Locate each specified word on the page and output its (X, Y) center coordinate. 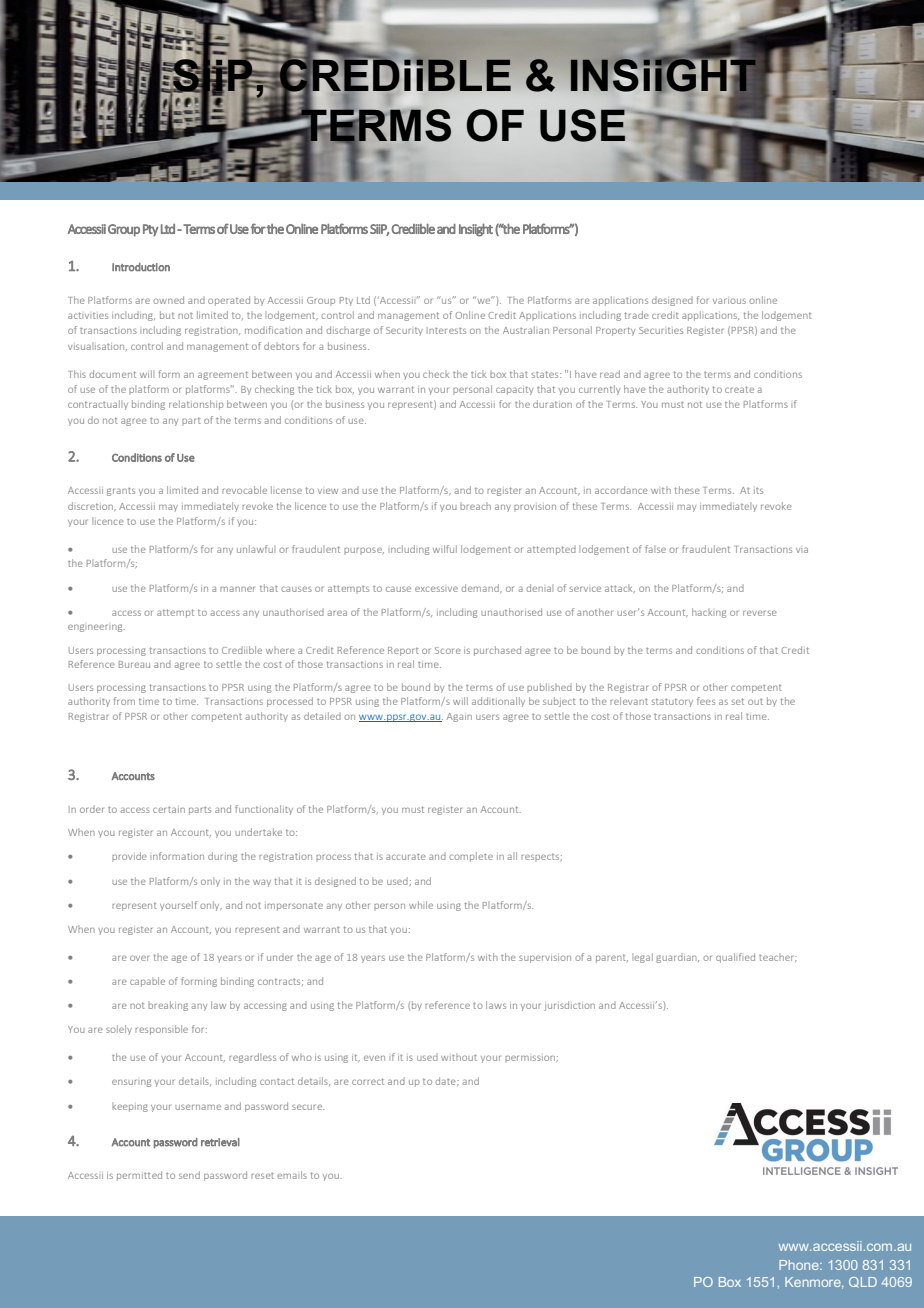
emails (292, 1175)
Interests (446, 330)
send (189, 1175)
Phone (800, 1265)
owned (168, 300)
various (729, 301)
